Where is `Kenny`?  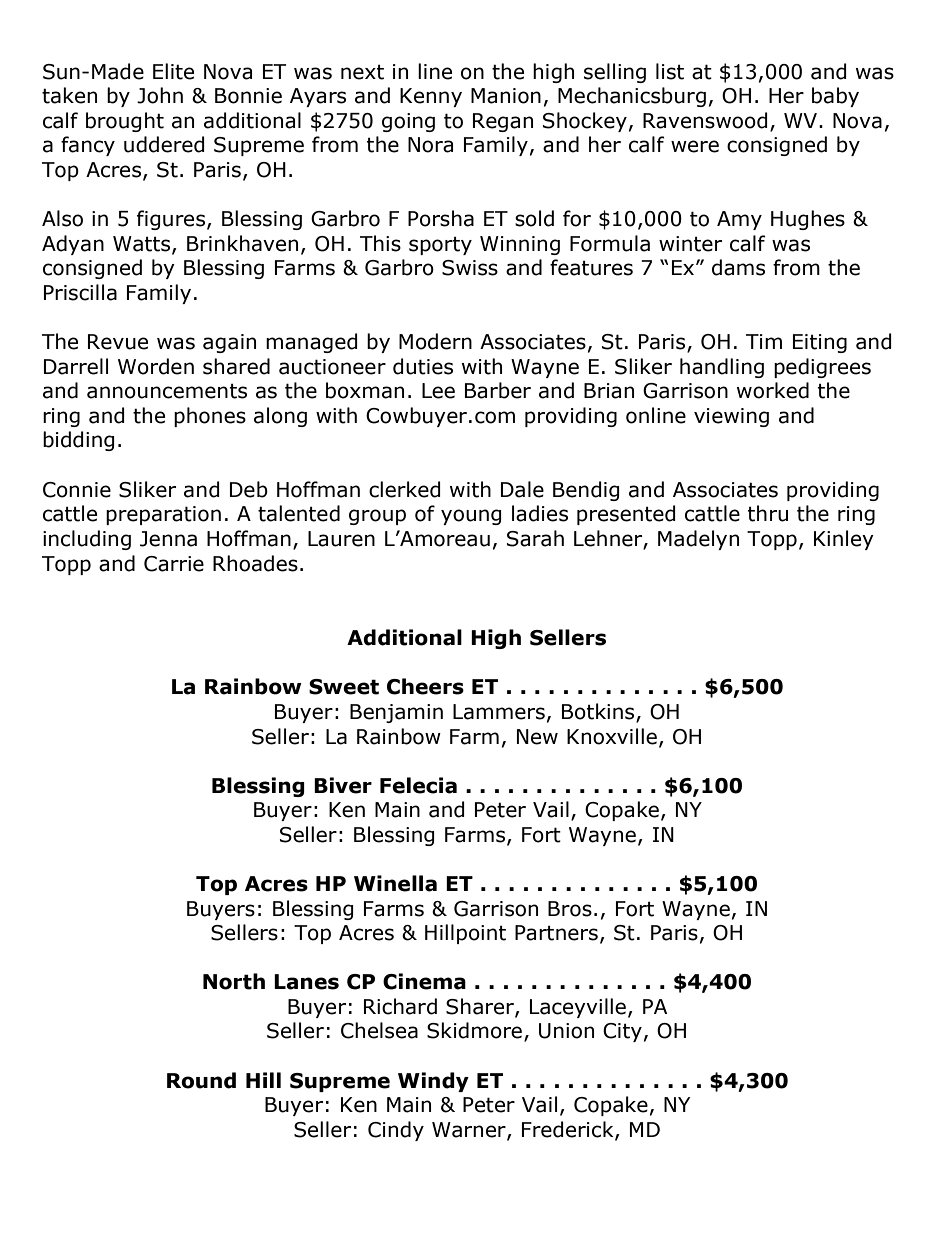 Kenny is located at coordinates (431, 97).
